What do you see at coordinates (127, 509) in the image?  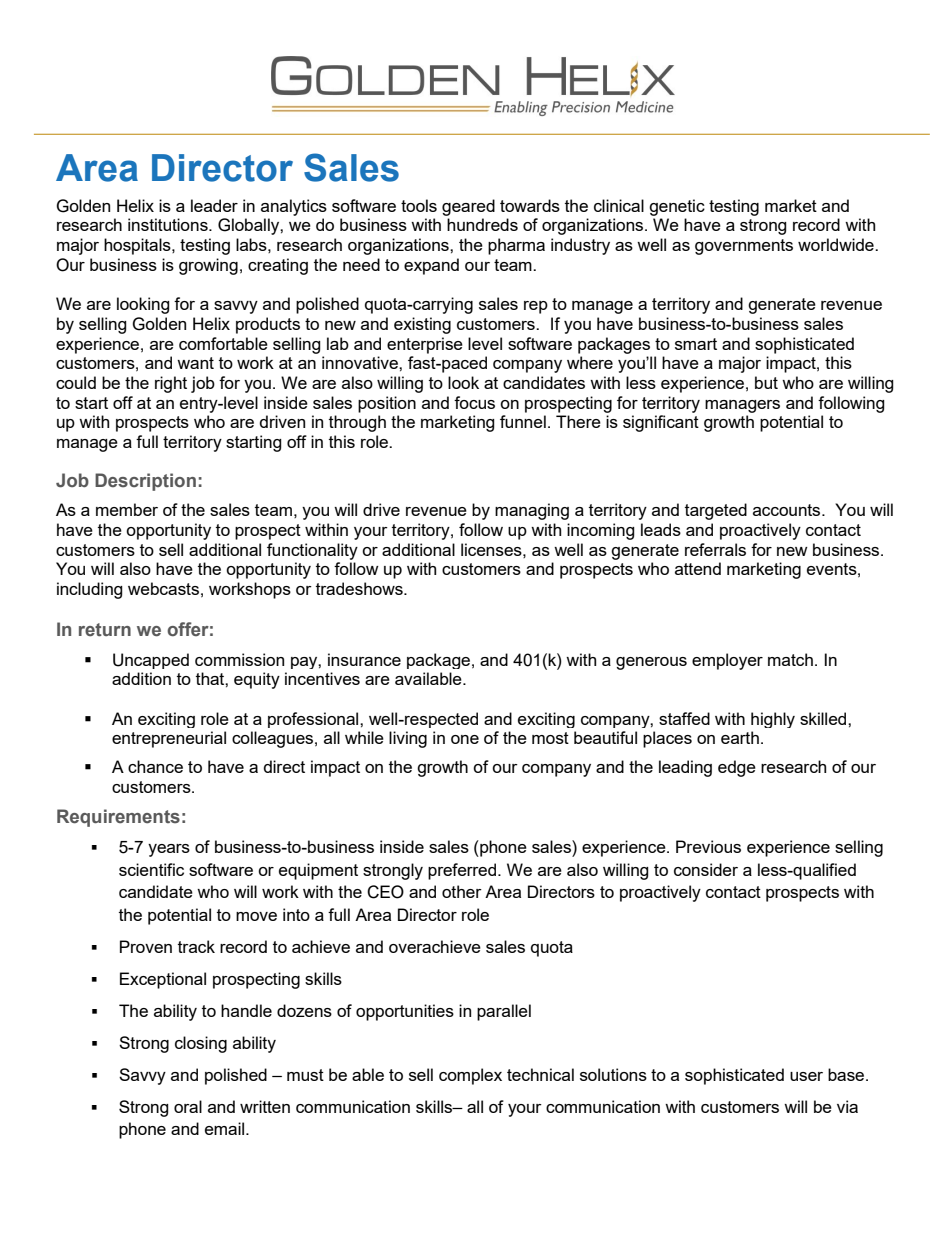 I see `member` at bounding box center [127, 509].
